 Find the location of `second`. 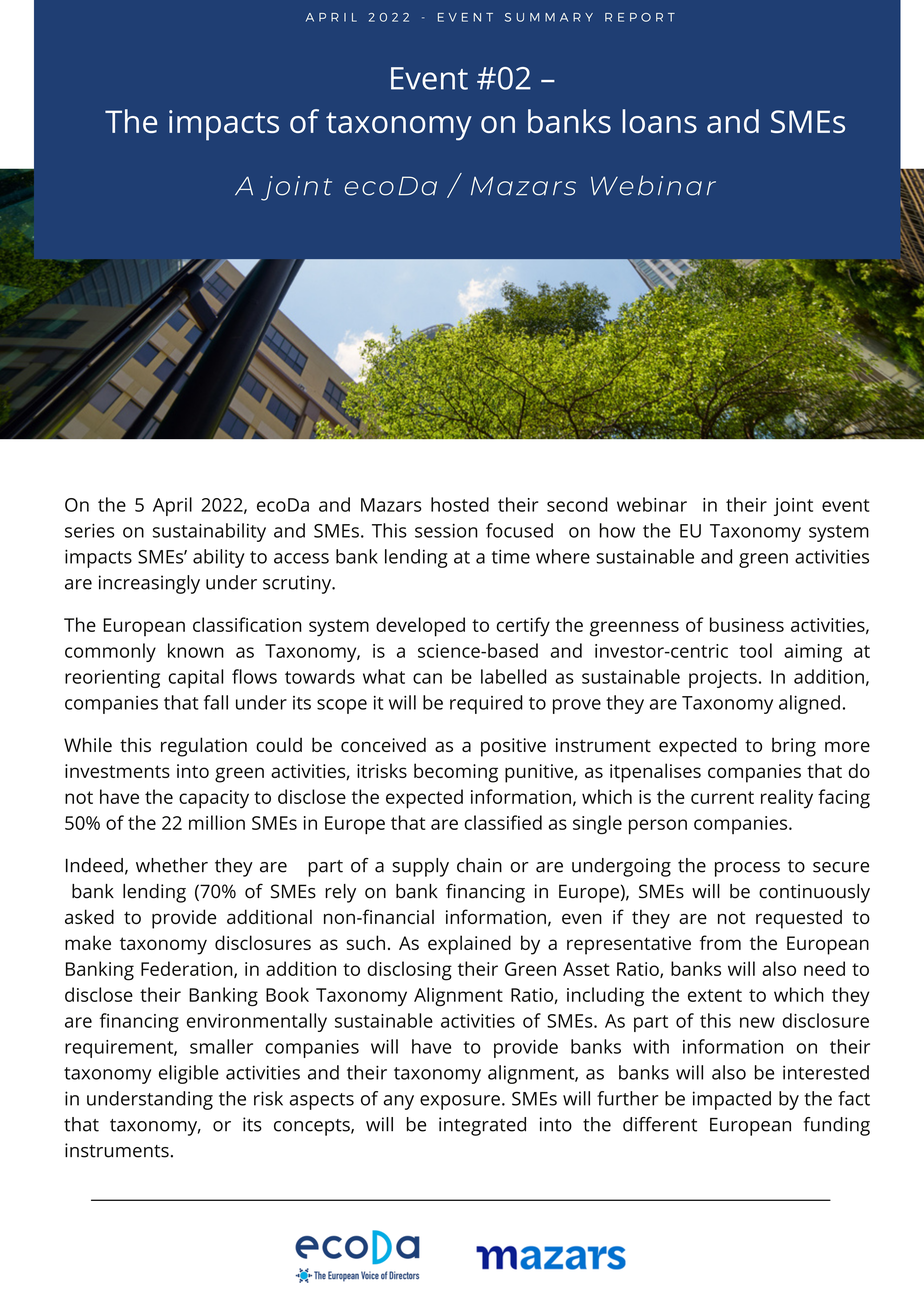

second is located at coordinates (577, 504).
